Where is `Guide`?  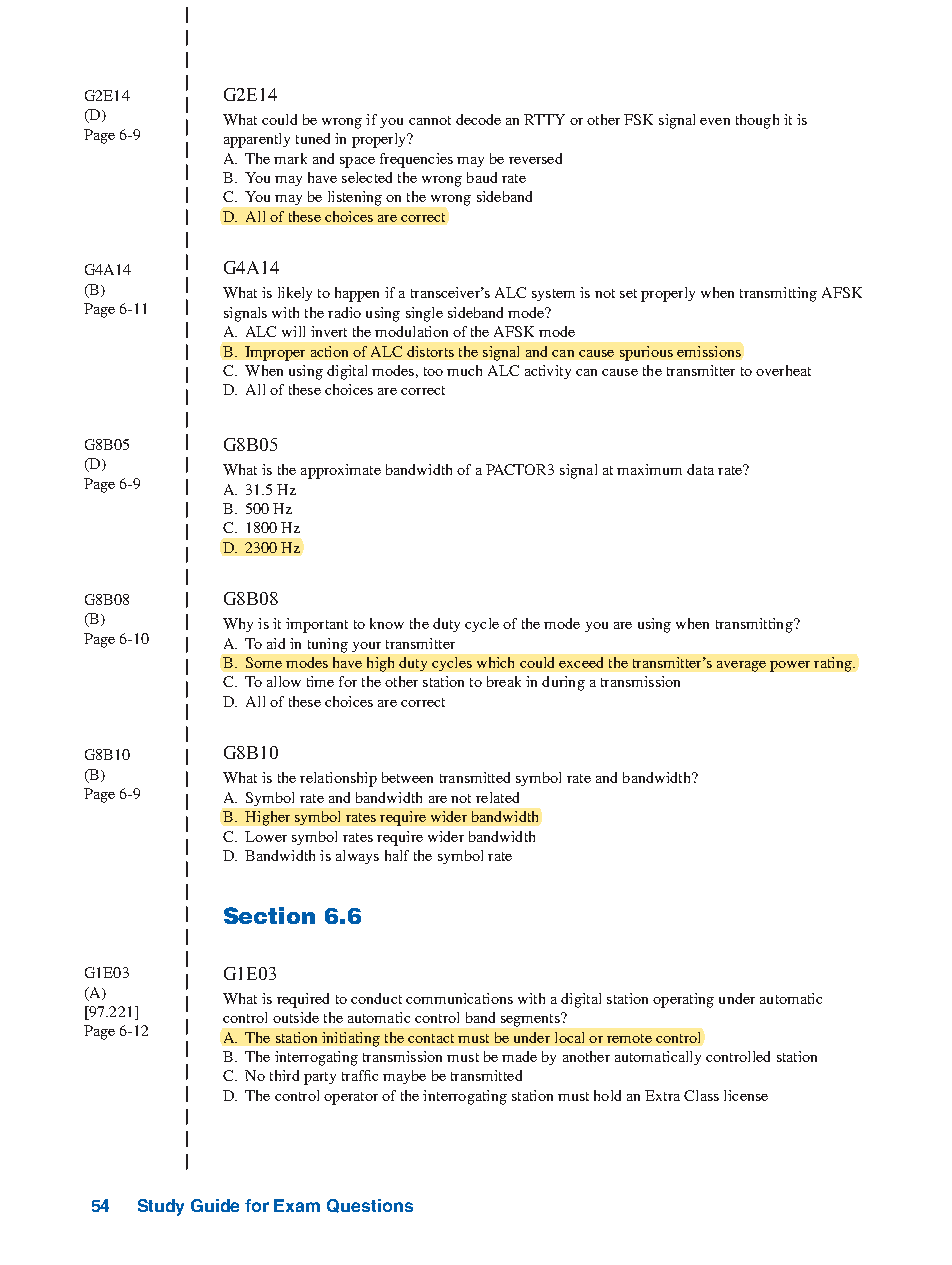
Guide is located at coordinates (215, 1205).
